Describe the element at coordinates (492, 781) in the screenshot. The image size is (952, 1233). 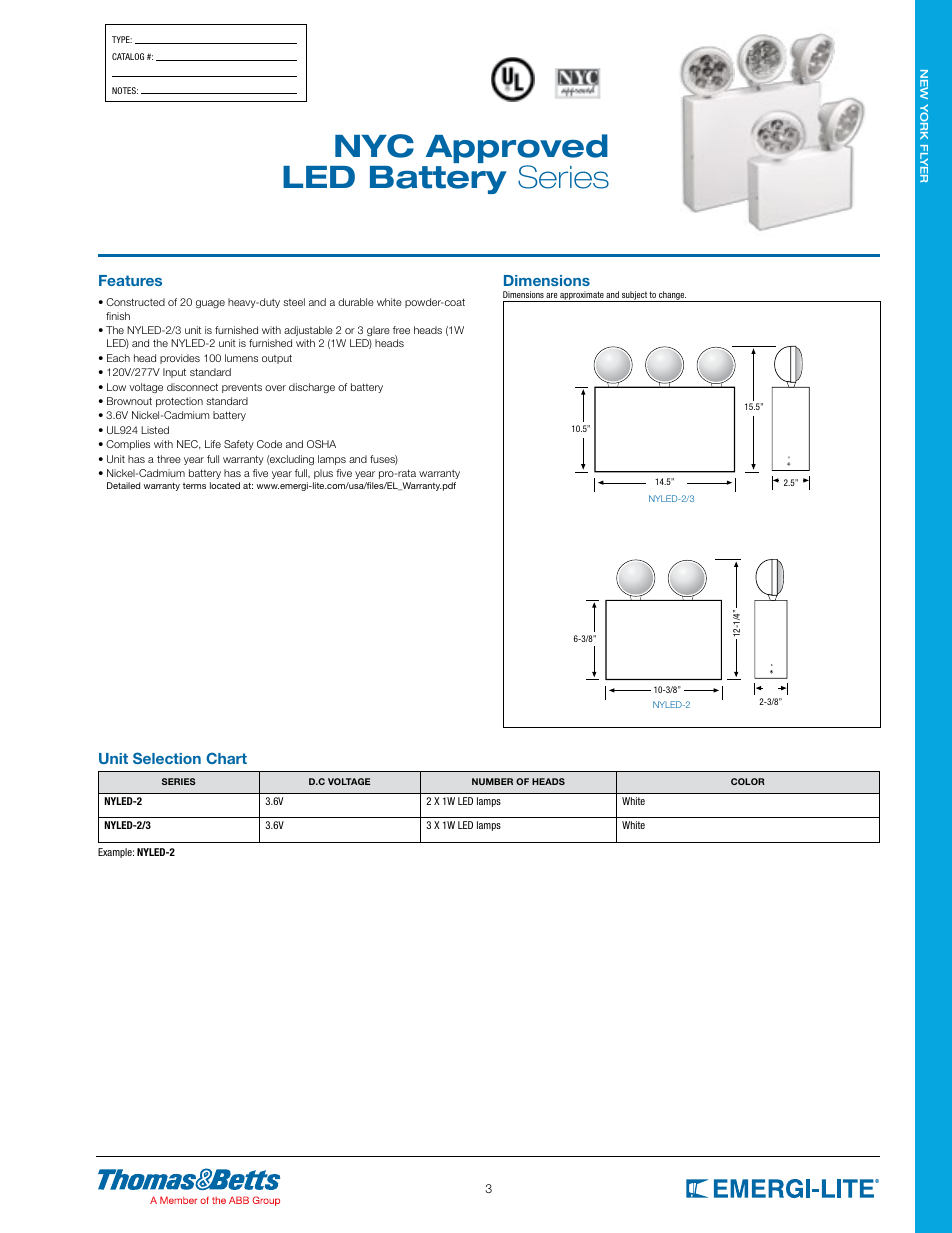
I see `NUMBER` at that location.
